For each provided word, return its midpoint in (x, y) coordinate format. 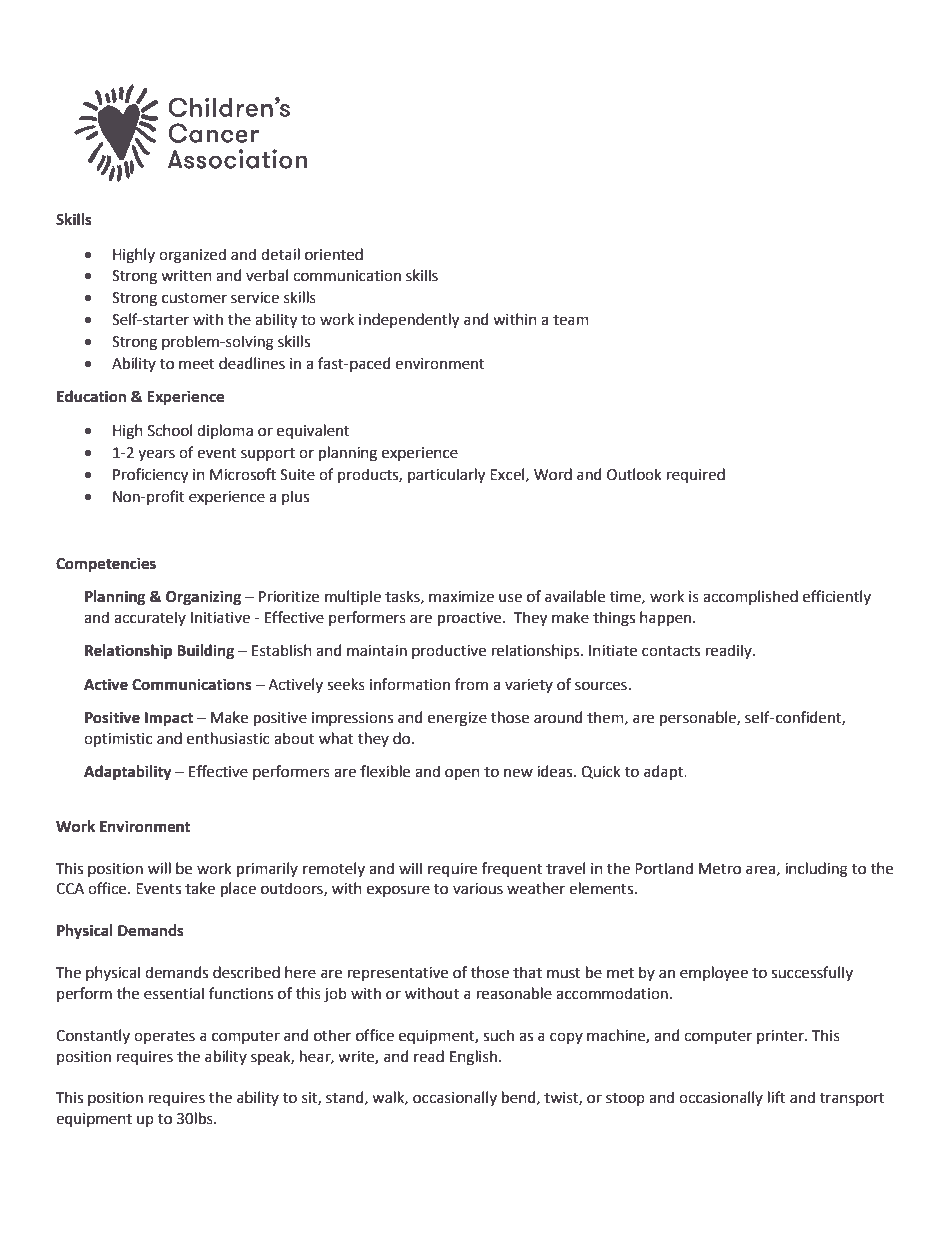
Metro (720, 869)
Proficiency (150, 476)
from (471, 684)
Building (205, 652)
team (571, 320)
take (200, 888)
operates (164, 1037)
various (478, 889)
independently (409, 321)
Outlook (634, 474)
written (186, 276)
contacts (671, 651)
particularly (446, 476)
